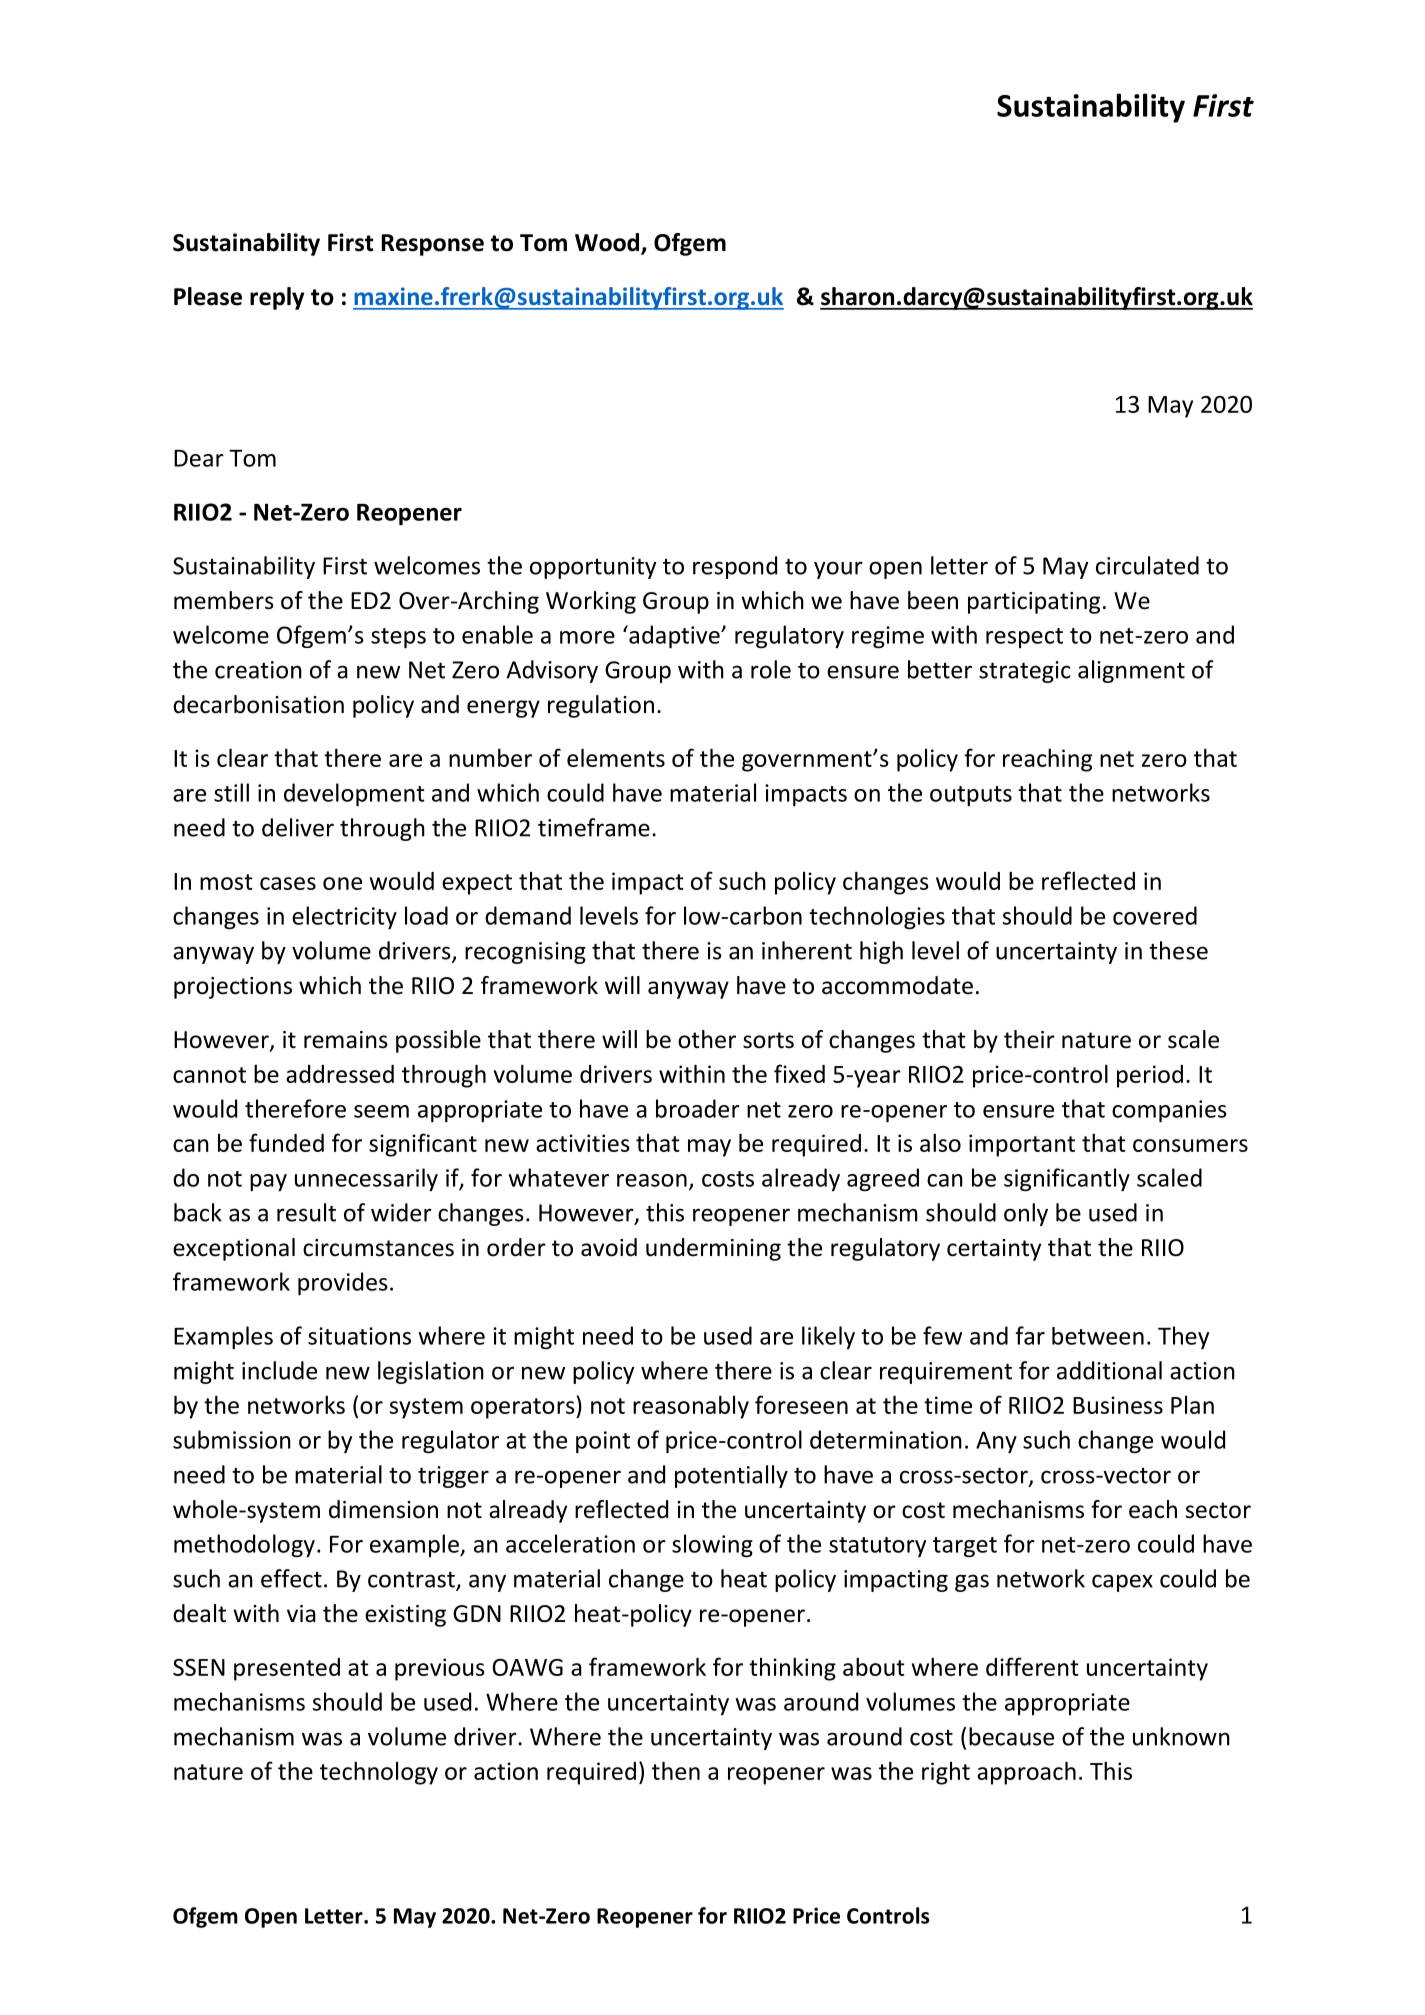  I want to click on development, so click(354, 794).
